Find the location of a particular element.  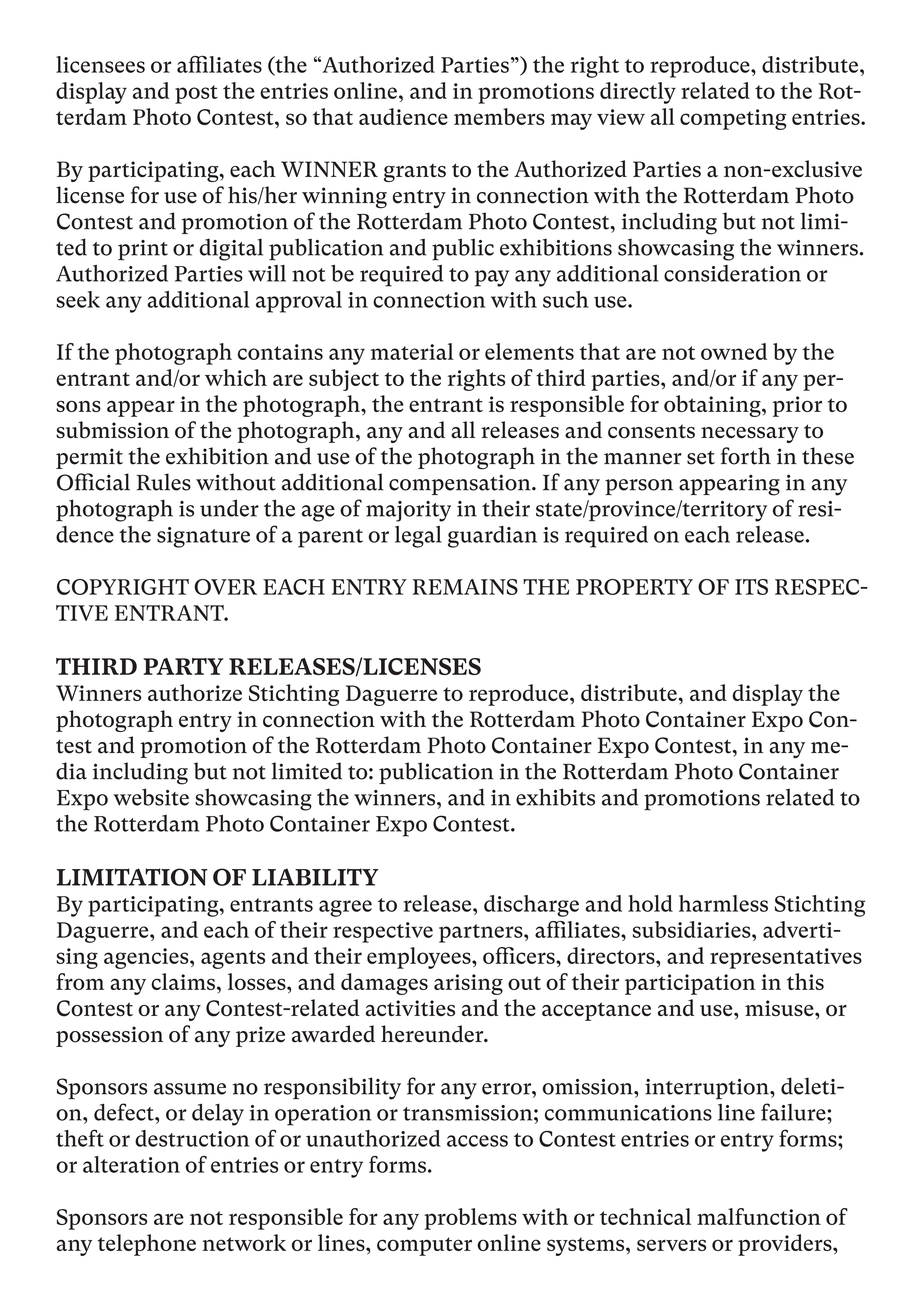

harmless is located at coordinates (723, 903).
